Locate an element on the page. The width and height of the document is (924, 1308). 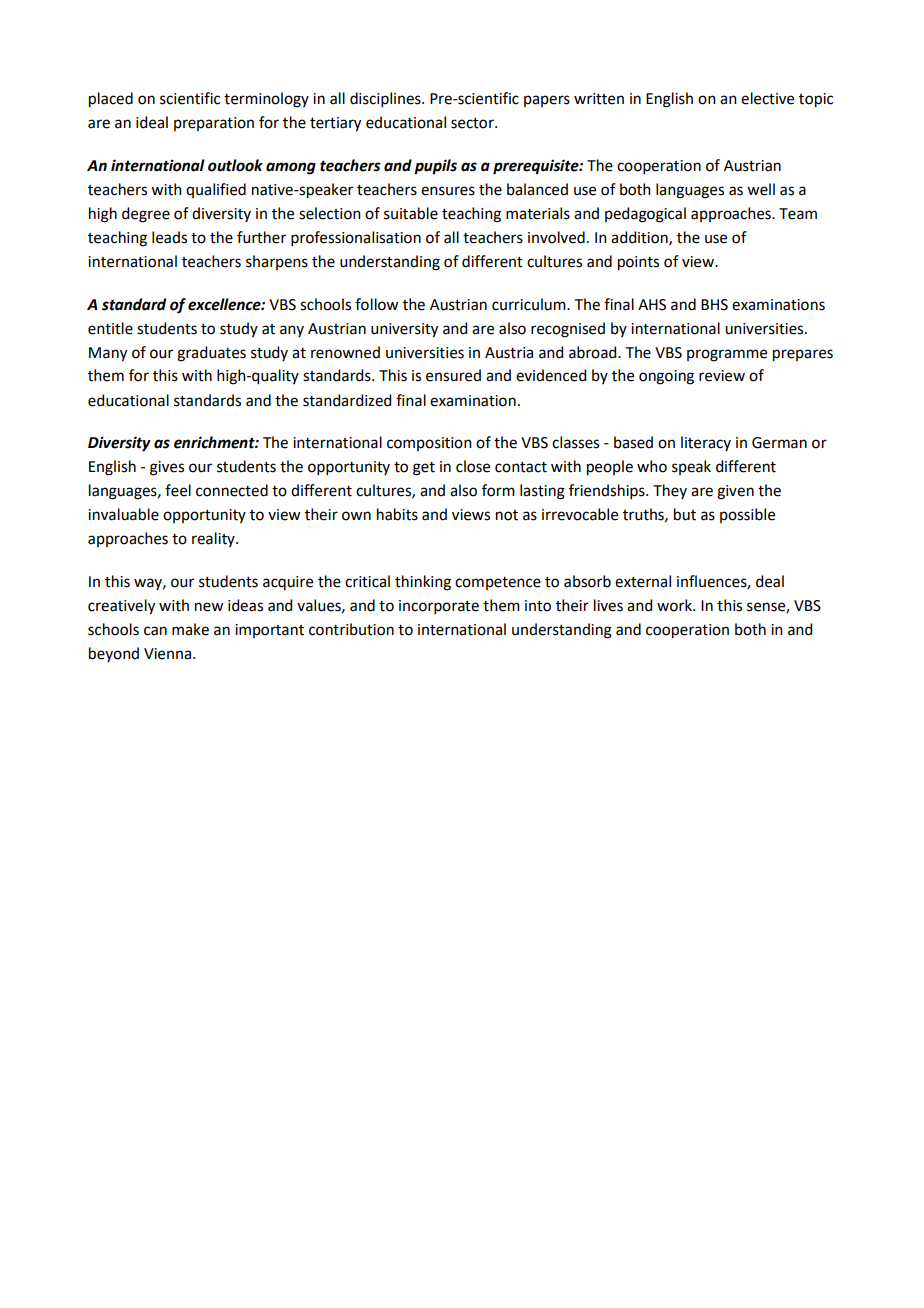
graduates is located at coordinates (211, 354).
